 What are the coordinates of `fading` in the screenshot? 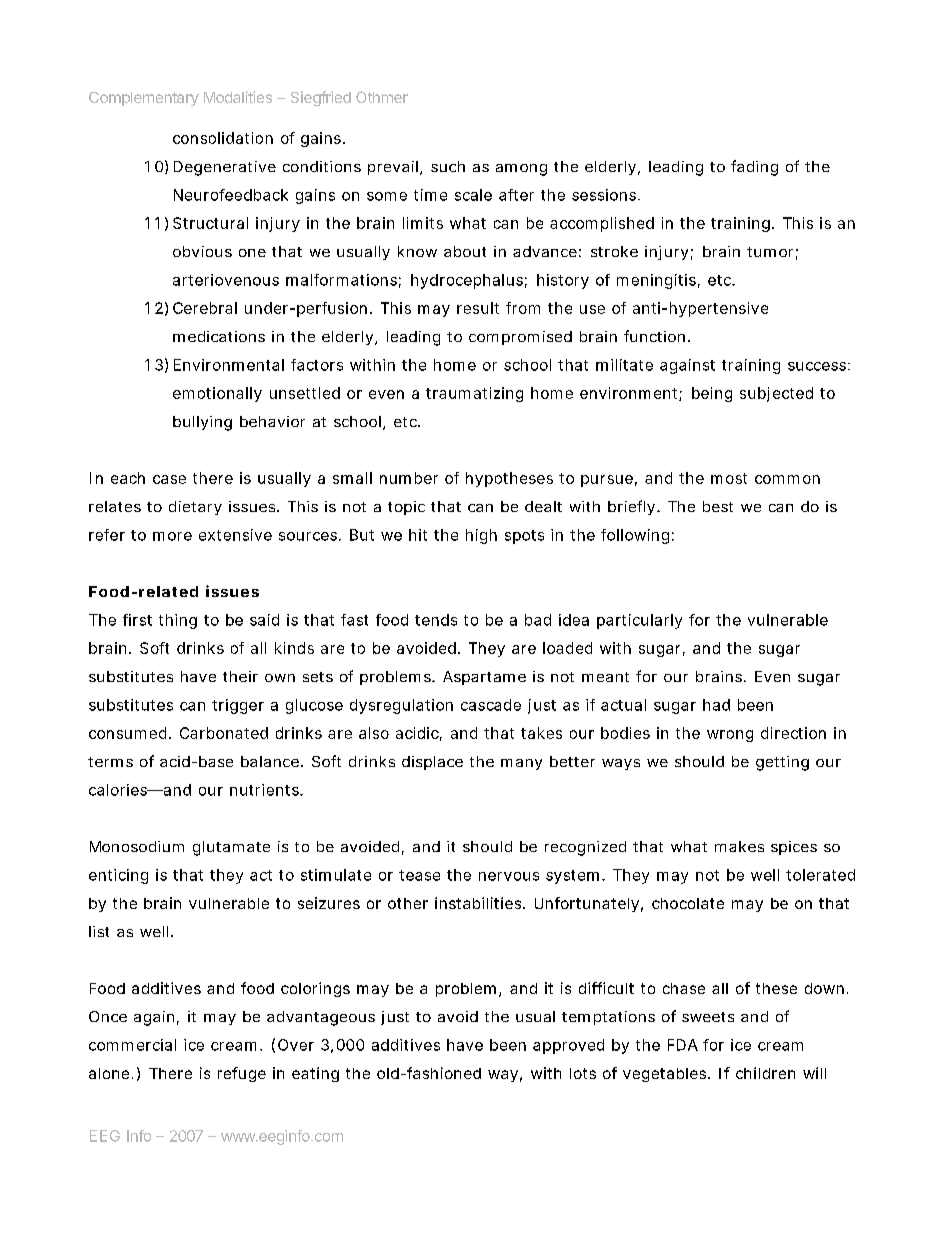 It's located at (754, 168).
